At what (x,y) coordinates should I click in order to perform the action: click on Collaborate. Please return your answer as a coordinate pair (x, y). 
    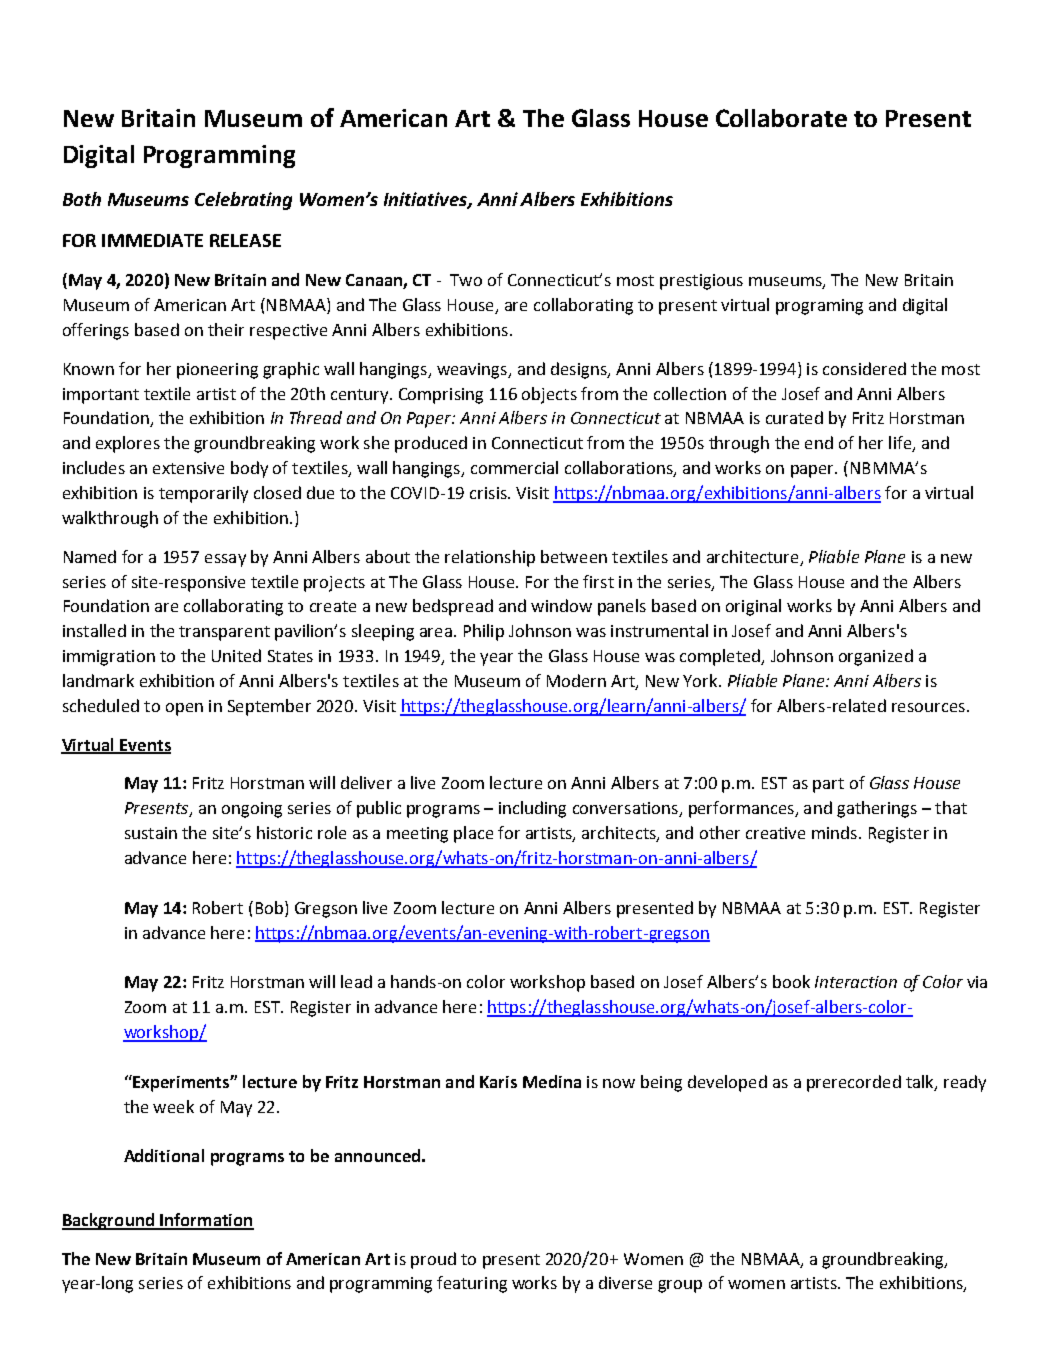
    Looking at the image, I should click on (781, 118).
